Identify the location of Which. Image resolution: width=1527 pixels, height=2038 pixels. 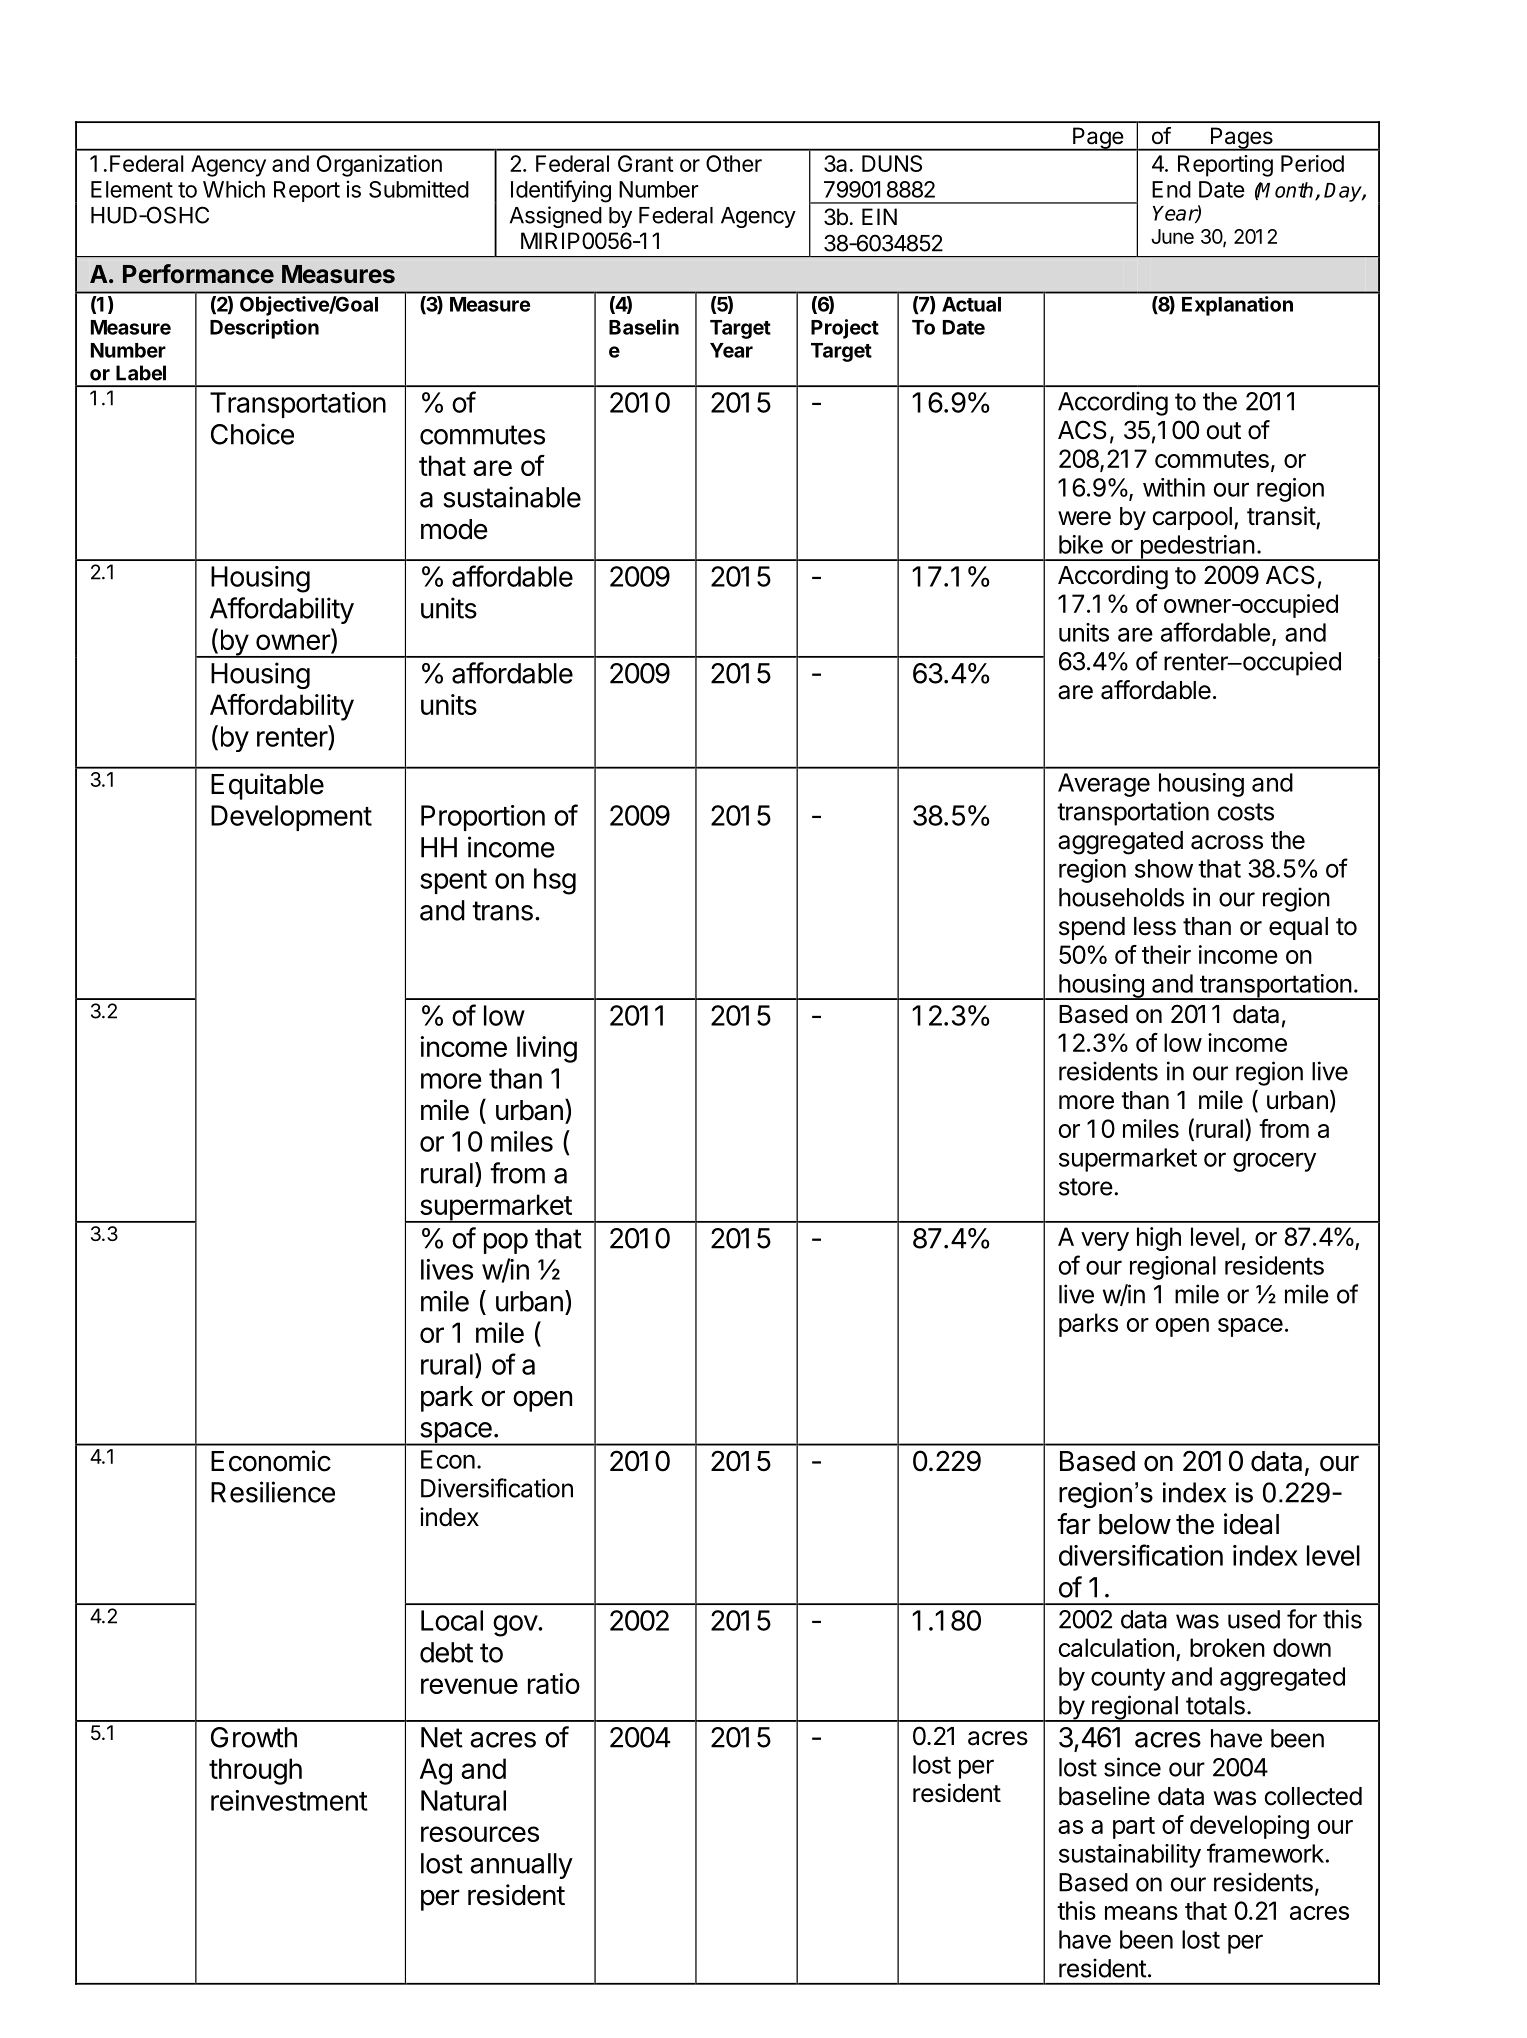
(234, 189).
